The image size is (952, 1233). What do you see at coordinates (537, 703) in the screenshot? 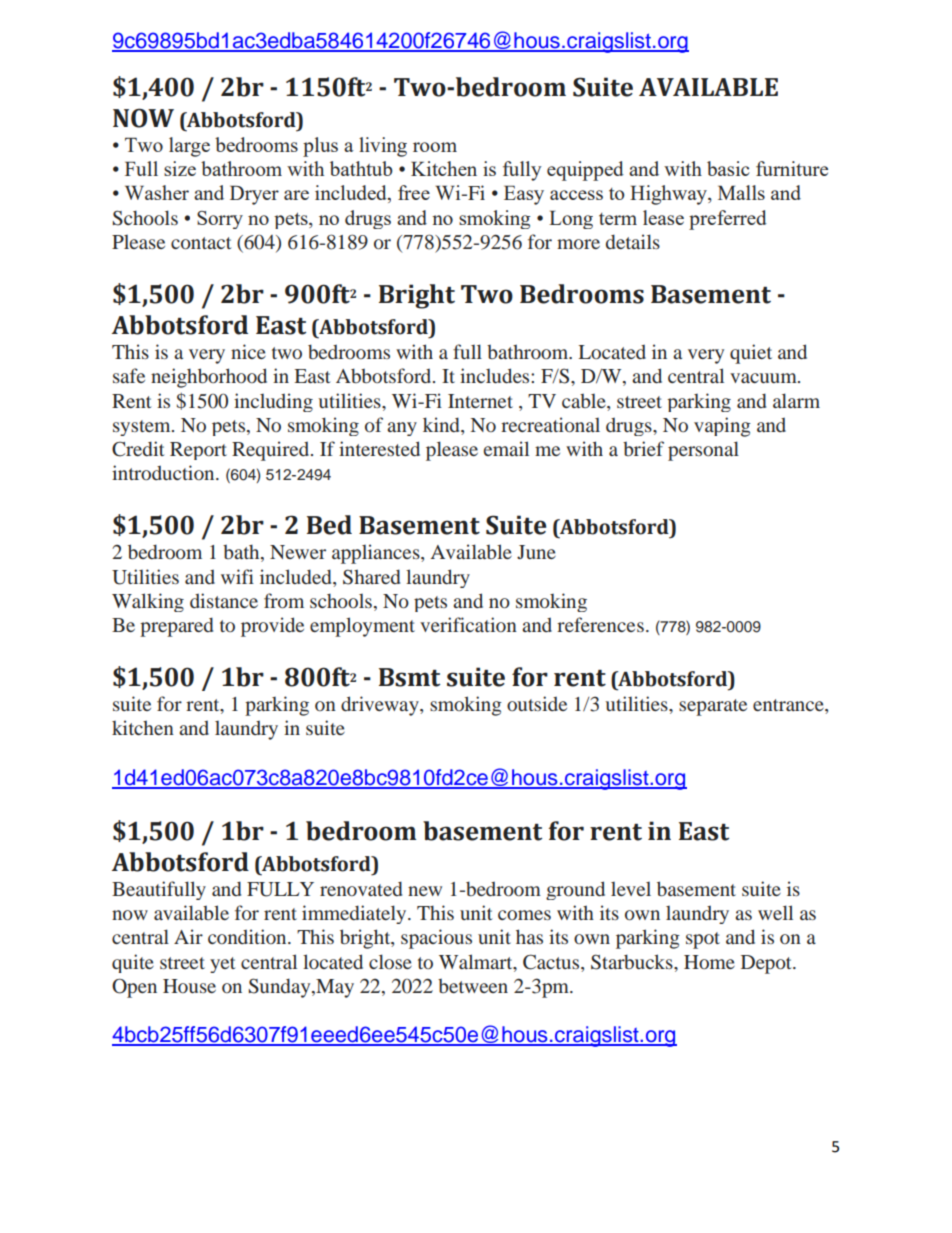
I see `outside` at bounding box center [537, 703].
